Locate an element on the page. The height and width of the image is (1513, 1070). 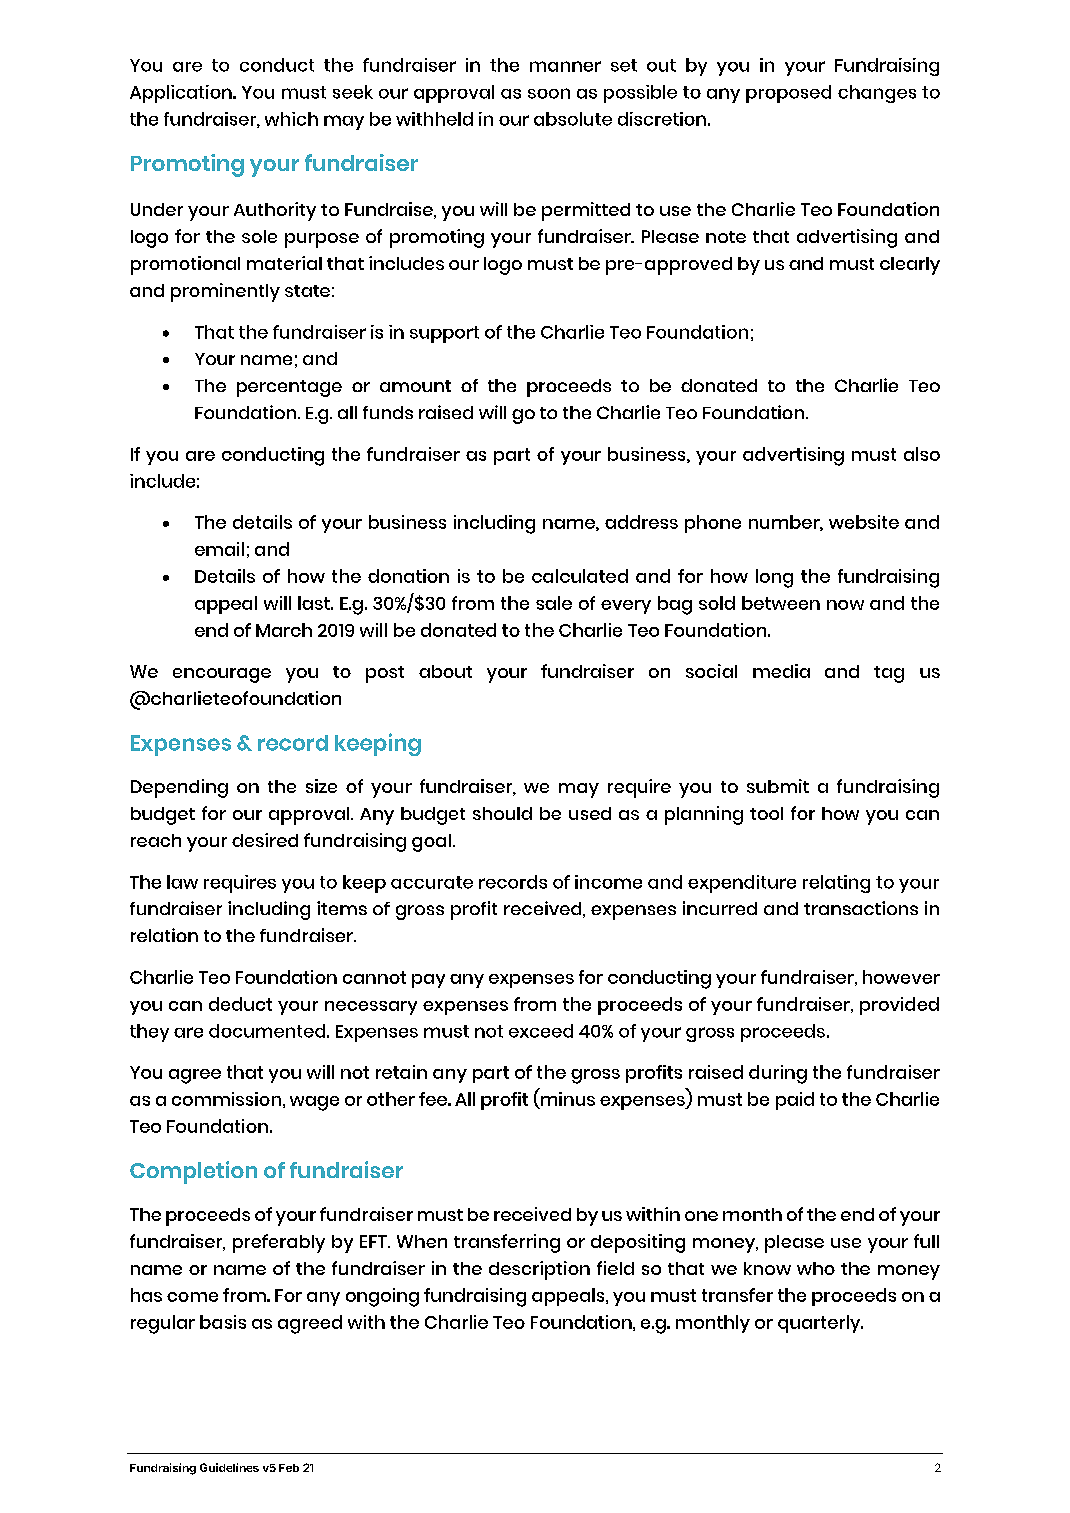
should is located at coordinates (502, 813).
